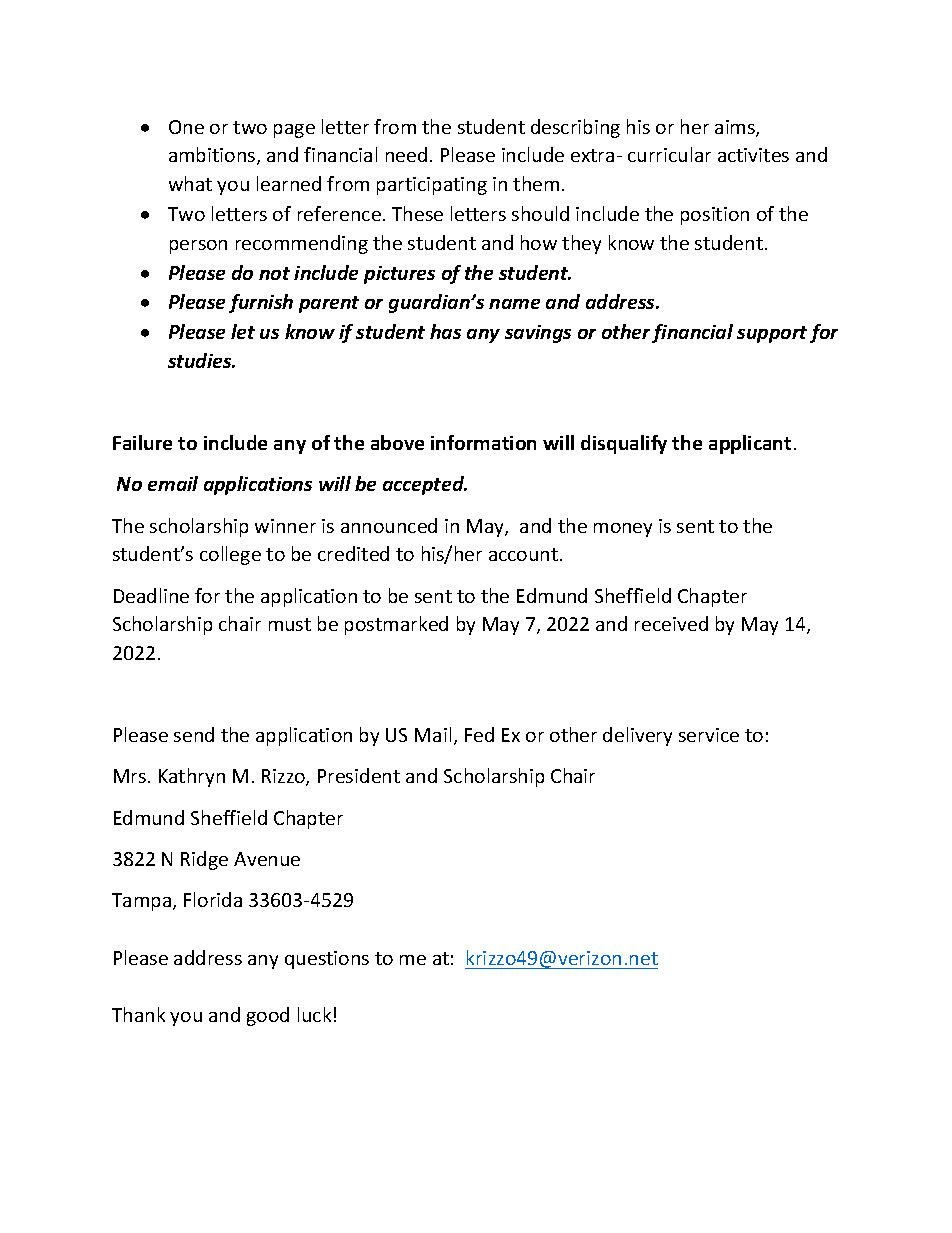 The width and height of the document is (952, 1233). I want to click on delivery, so click(637, 736).
